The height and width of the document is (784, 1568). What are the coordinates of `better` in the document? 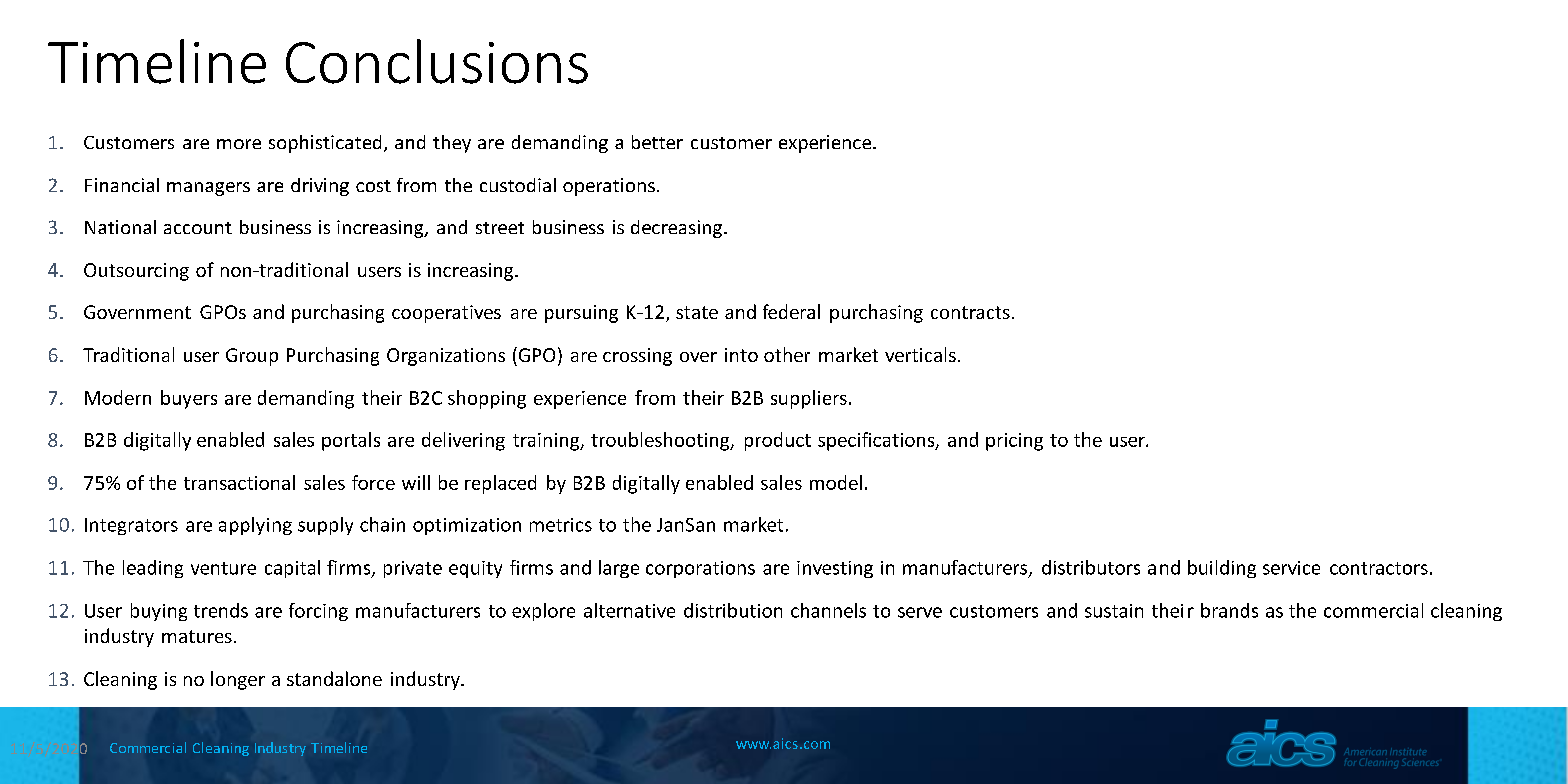 It's located at (657, 142).
